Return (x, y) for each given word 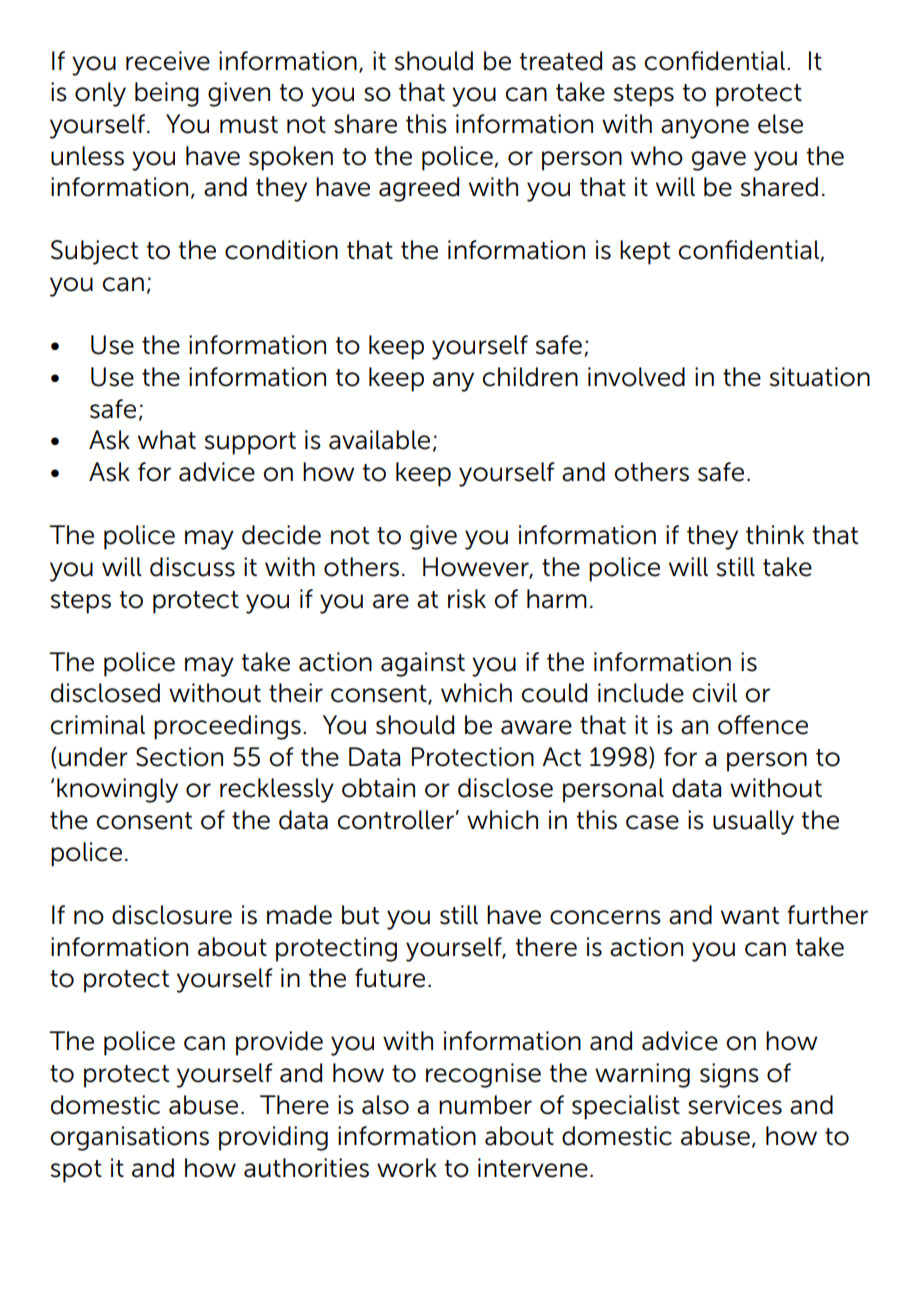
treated (560, 61)
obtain (378, 788)
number (485, 1105)
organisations (129, 1138)
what (167, 440)
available (379, 440)
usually (753, 822)
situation (820, 377)
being (167, 94)
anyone (705, 129)
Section (179, 757)
